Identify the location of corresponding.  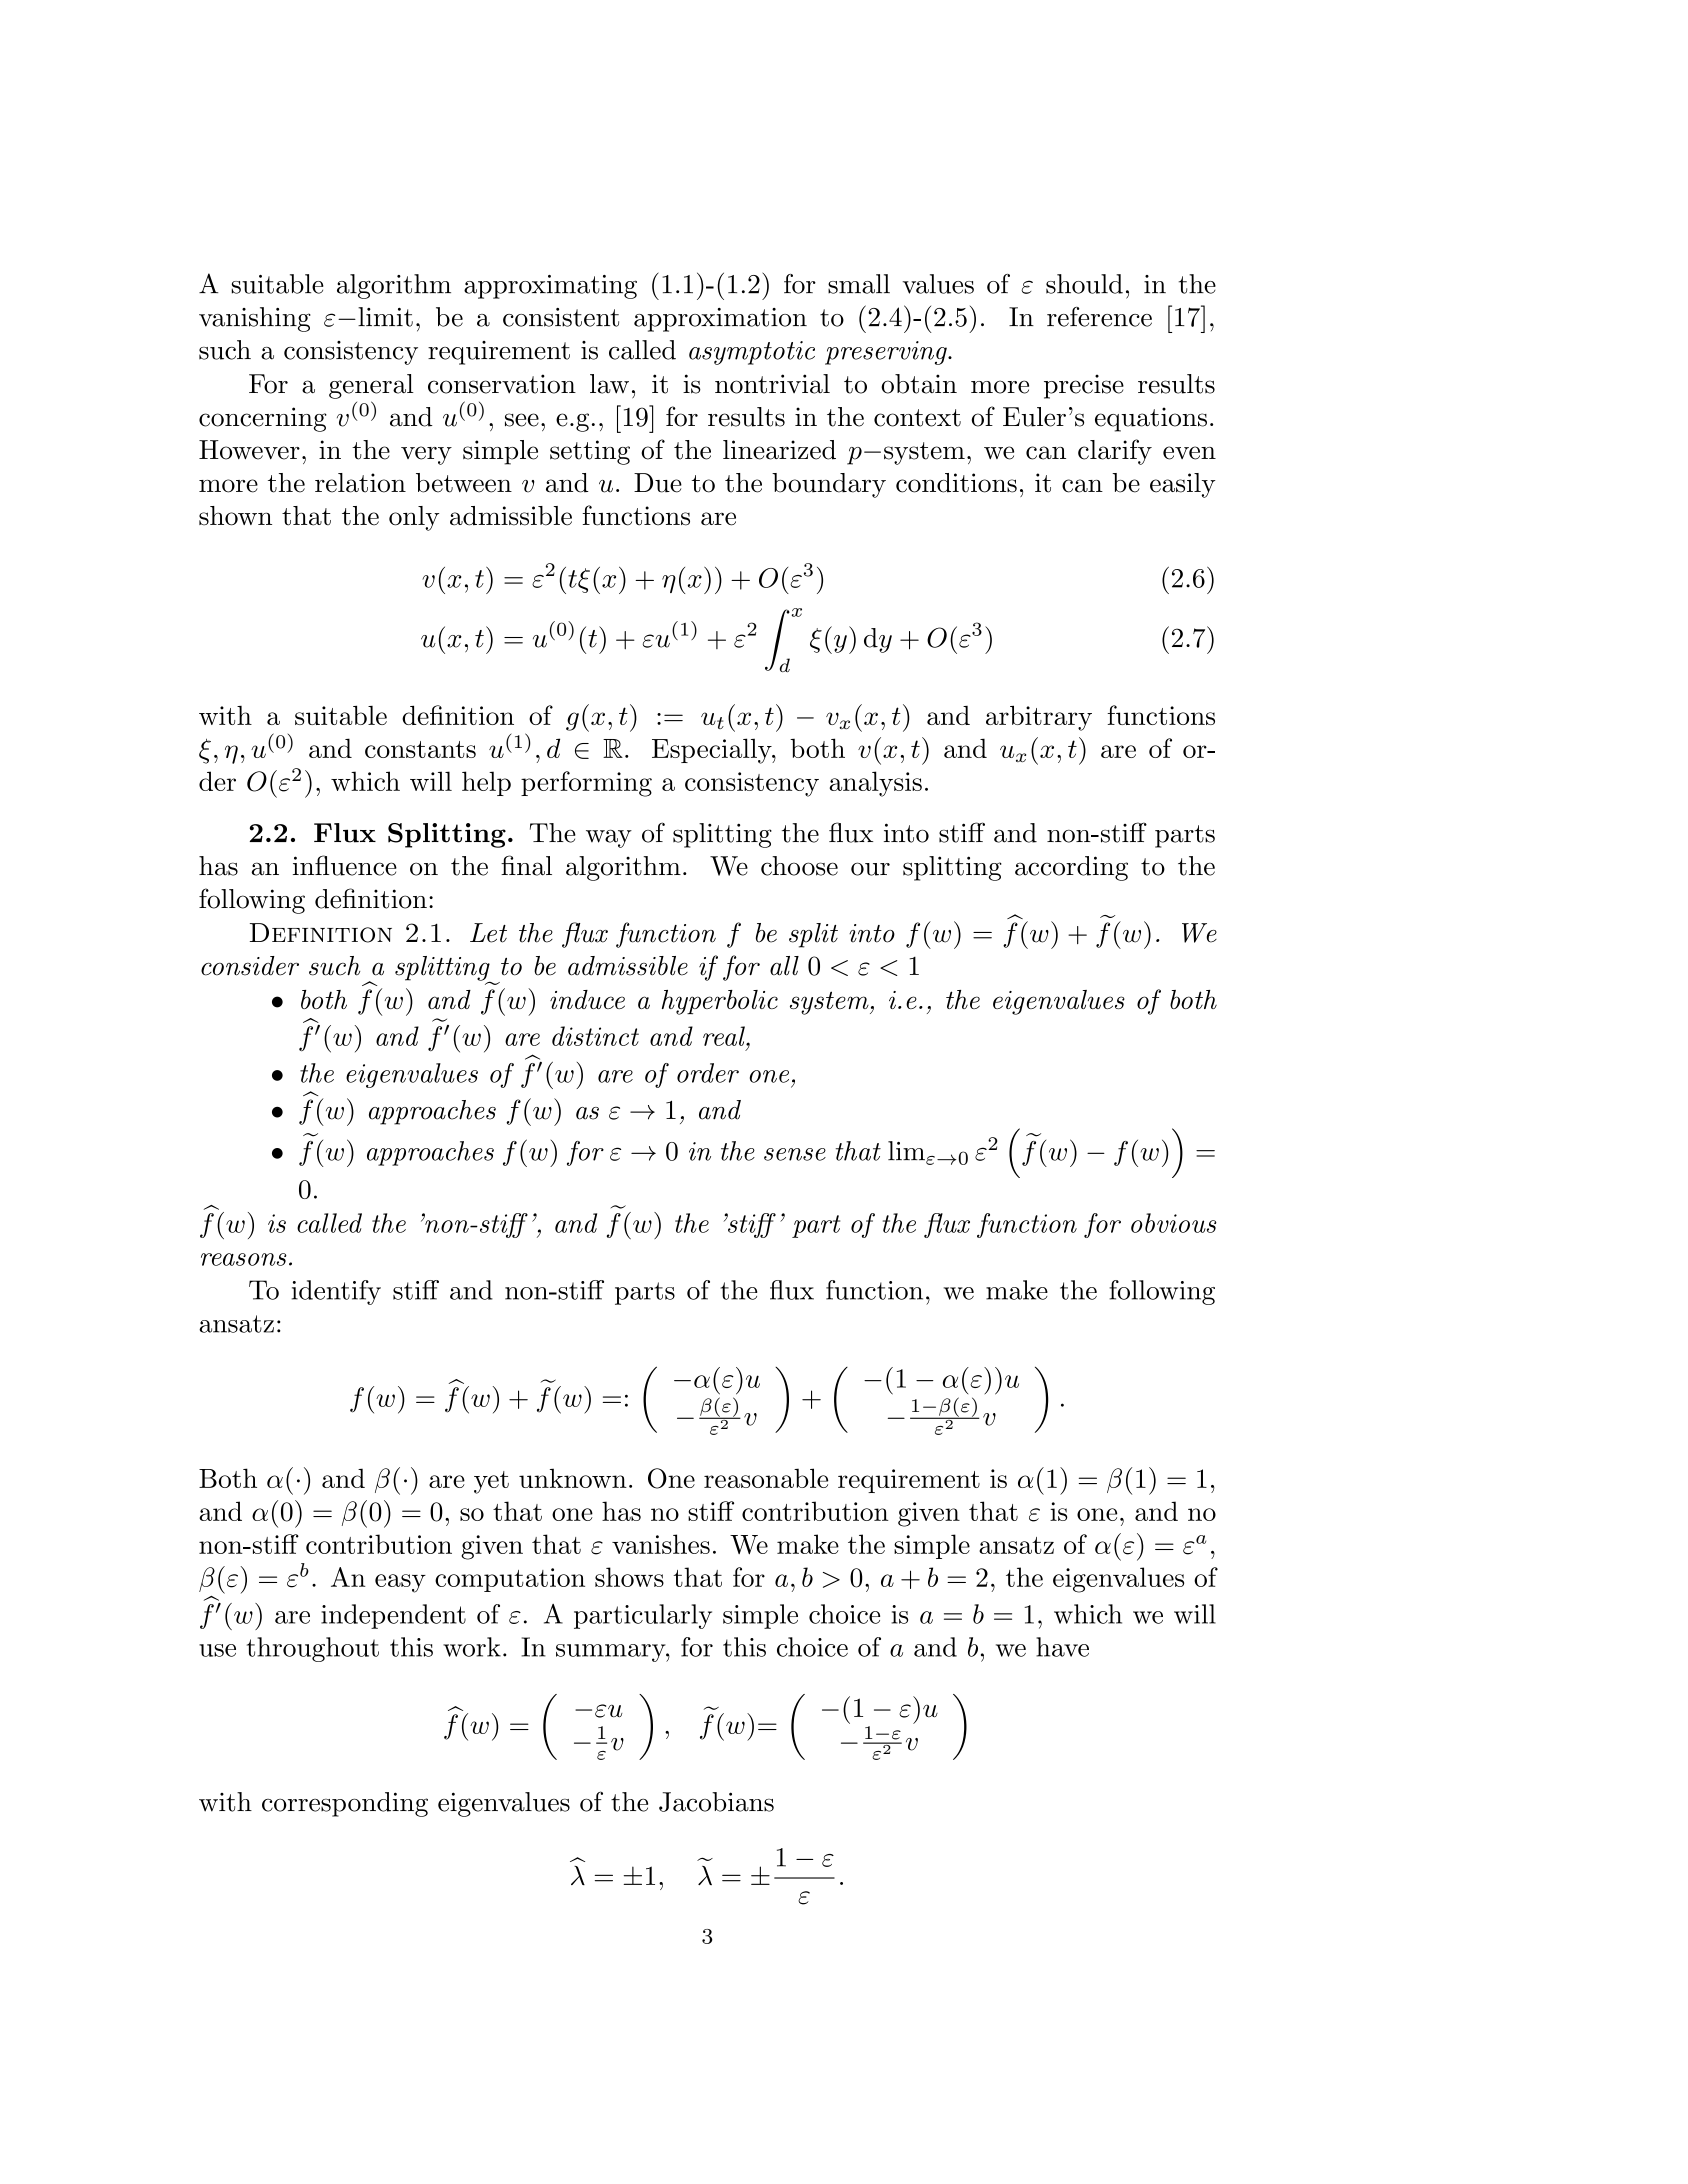
(345, 1804).
